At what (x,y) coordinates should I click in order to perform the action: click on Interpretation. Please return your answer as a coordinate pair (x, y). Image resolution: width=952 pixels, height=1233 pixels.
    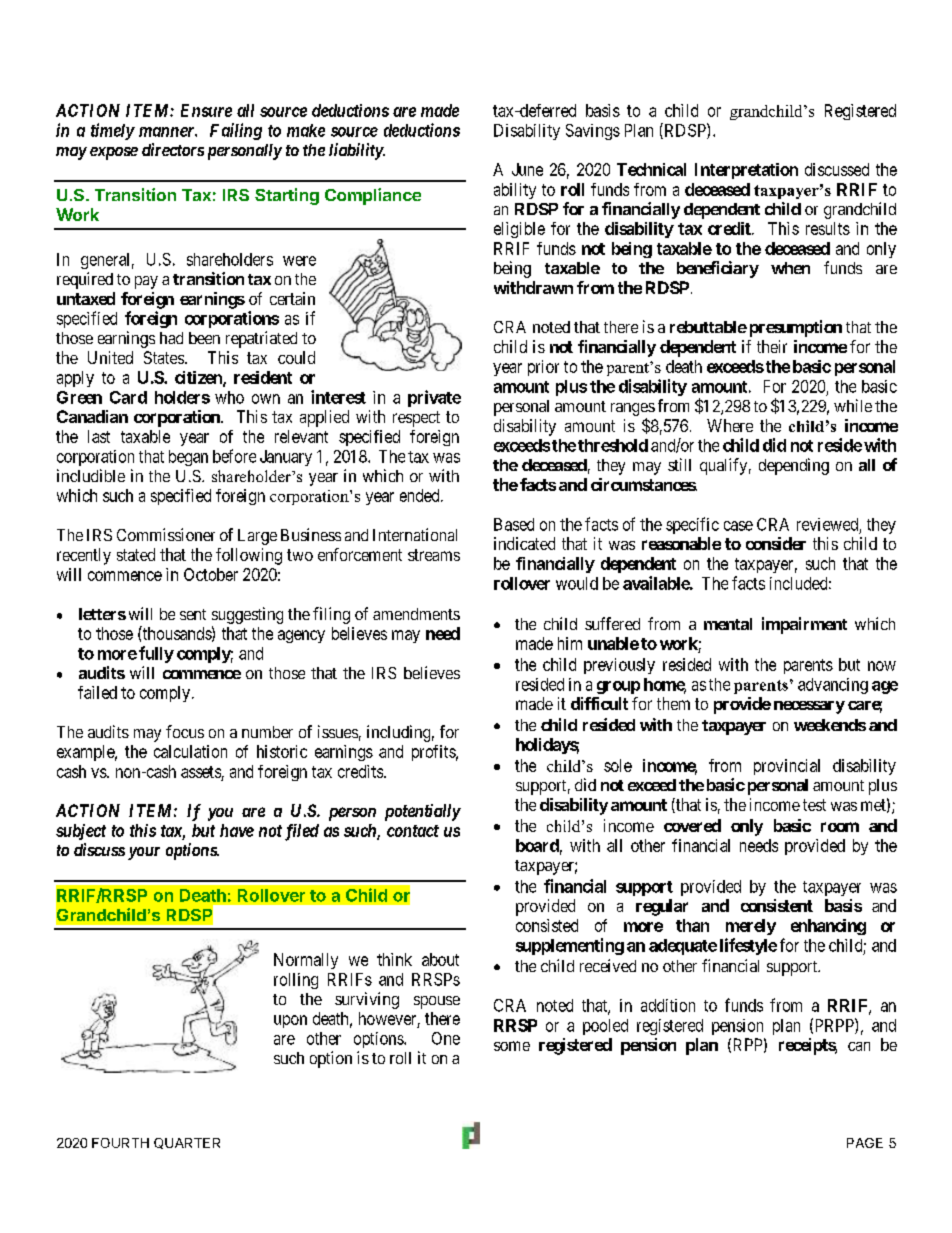
    Looking at the image, I should click on (746, 171).
